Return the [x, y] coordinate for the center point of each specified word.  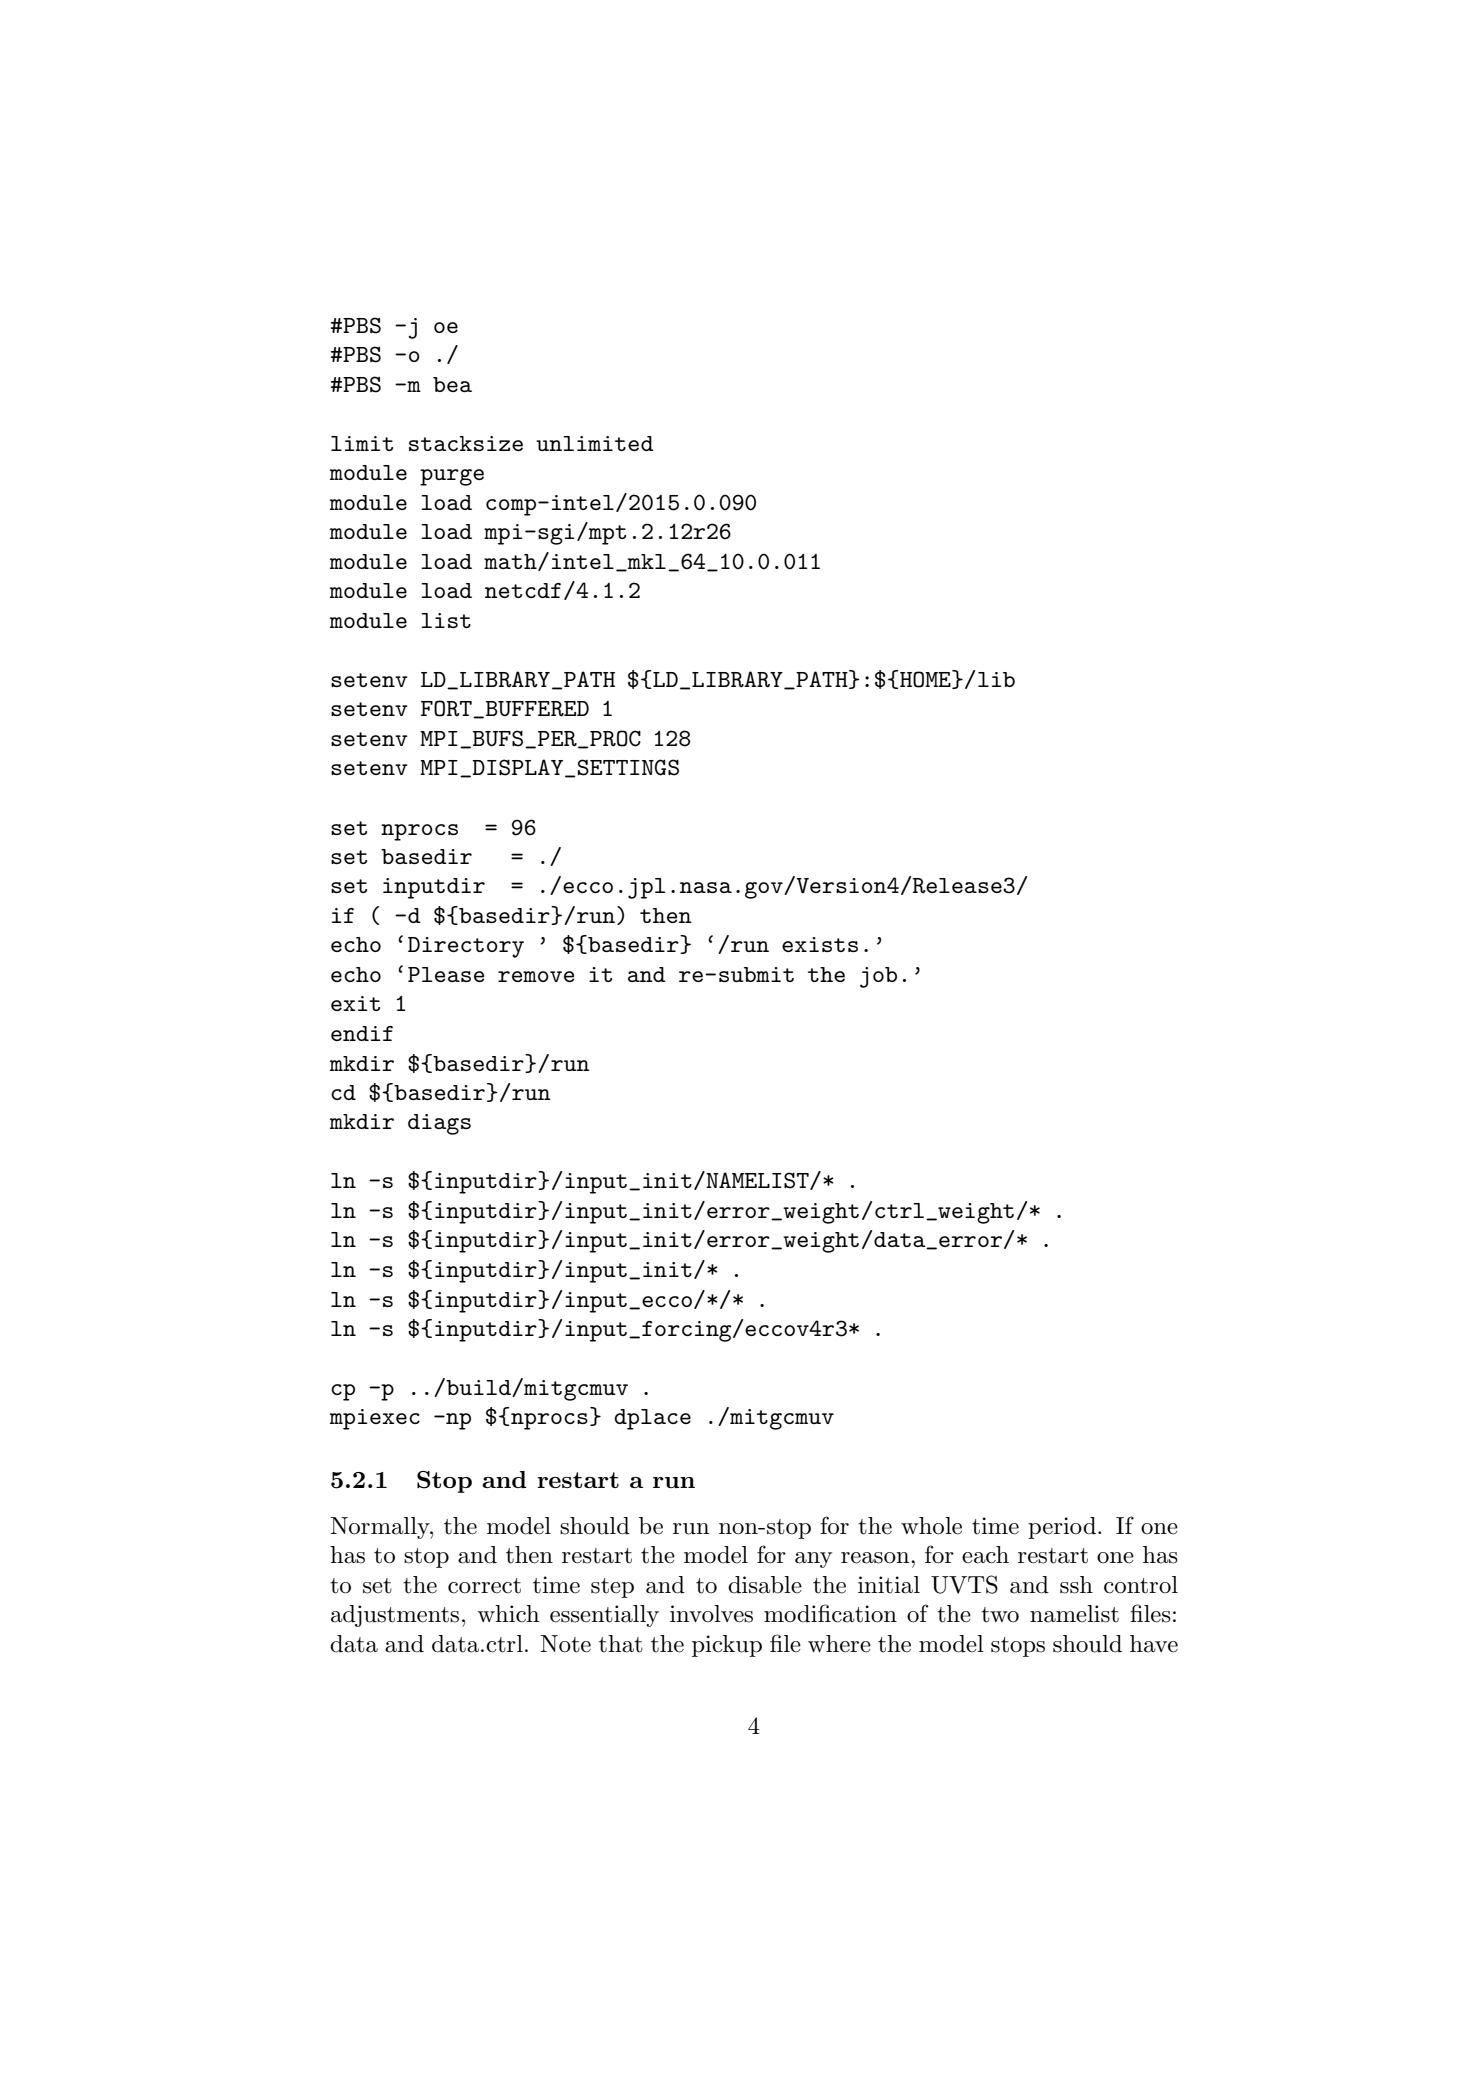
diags [439, 1124]
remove [536, 976]
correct [484, 1586]
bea [452, 384]
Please [446, 974]
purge [452, 477]
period [1062, 1528]
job [878, 977]
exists [820, 944]
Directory [466, 947]
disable [765, 1585]
